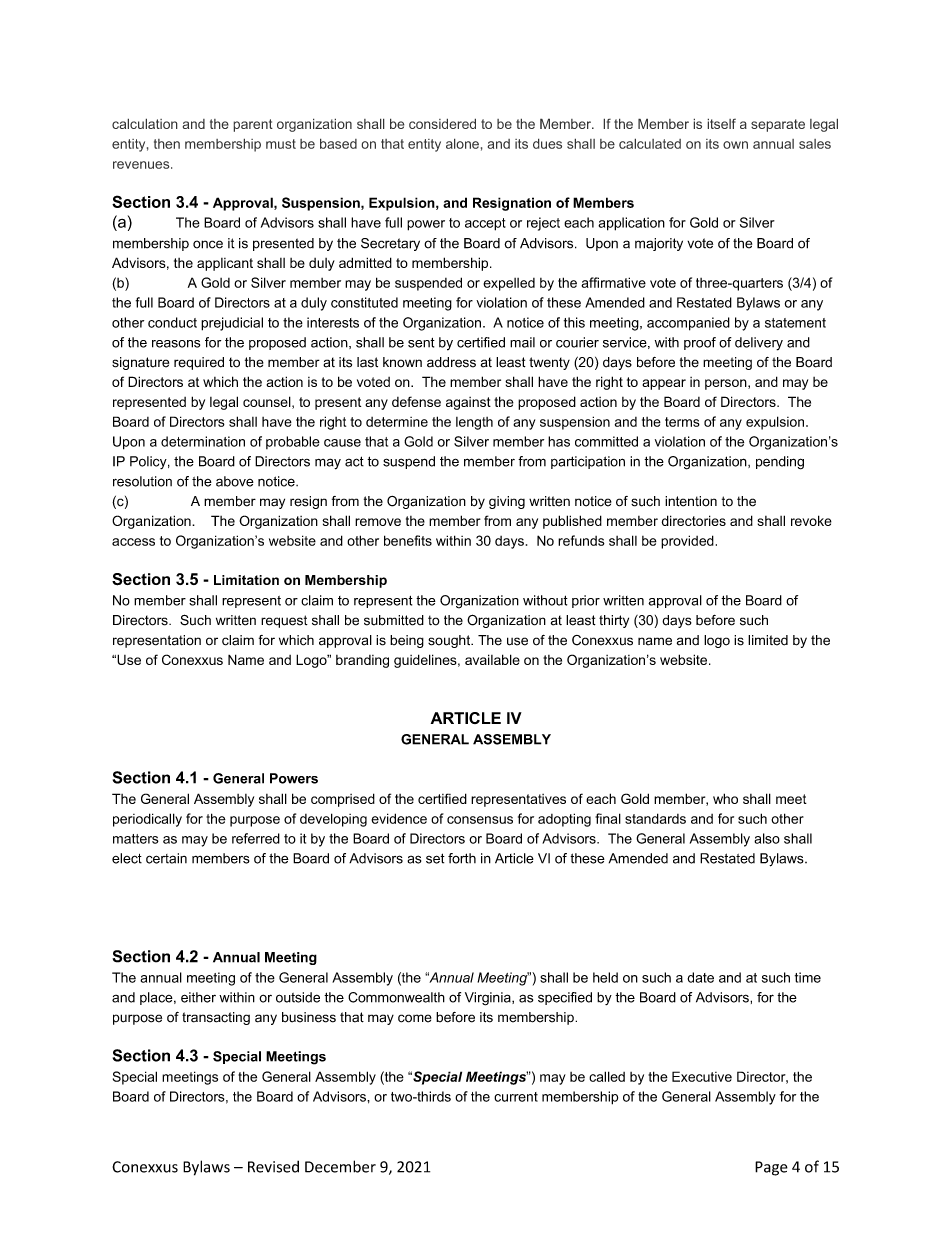  Describe the element at coordinates (725, 798) in the image. I see `who` at that location.
